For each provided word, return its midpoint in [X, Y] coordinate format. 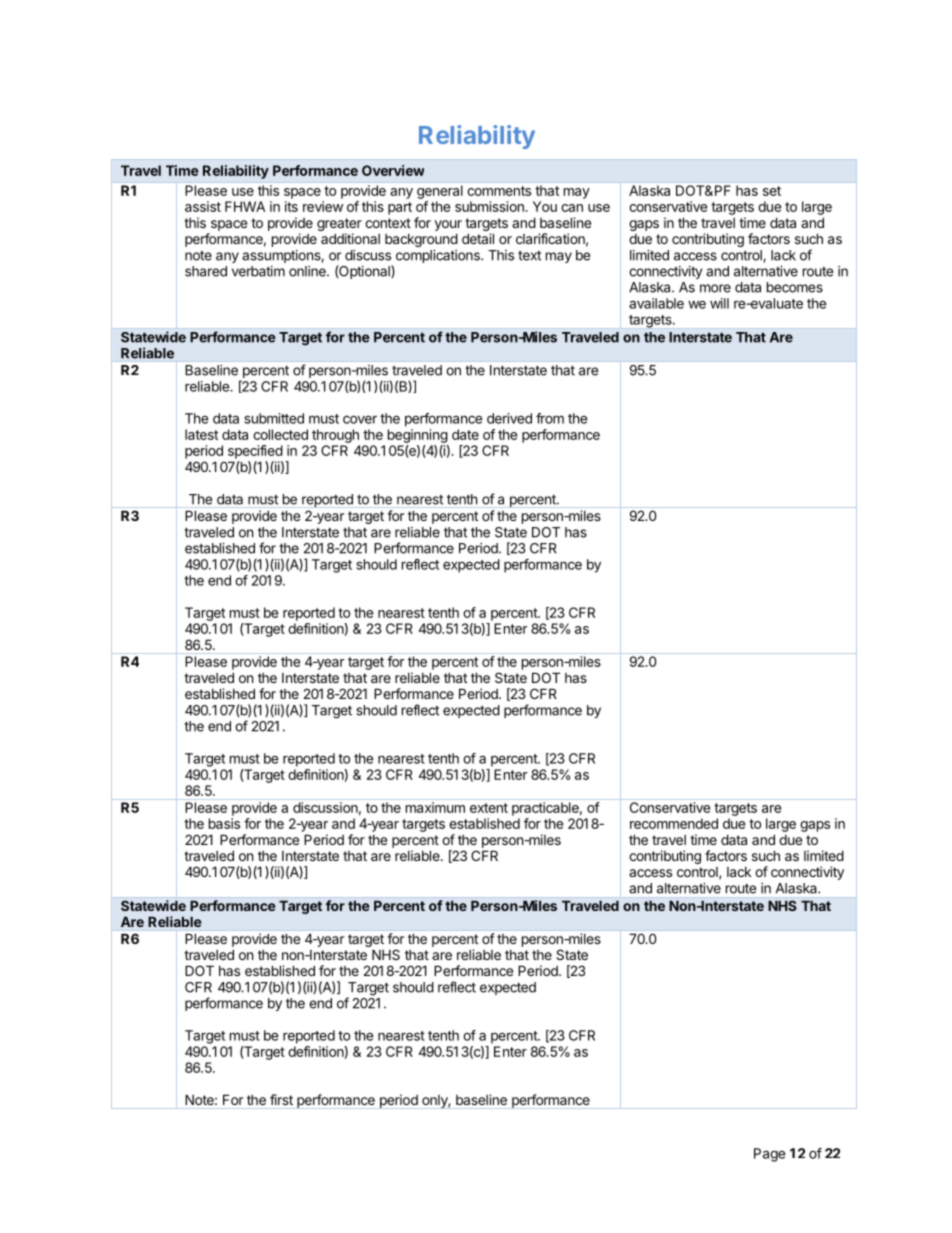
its [291, 206]
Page [770, 1155]
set [772, 191]
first [281, 1099]
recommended [674, 823]
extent [489, 808]
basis [224, 823]
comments [499, 191]
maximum [435, 807]
